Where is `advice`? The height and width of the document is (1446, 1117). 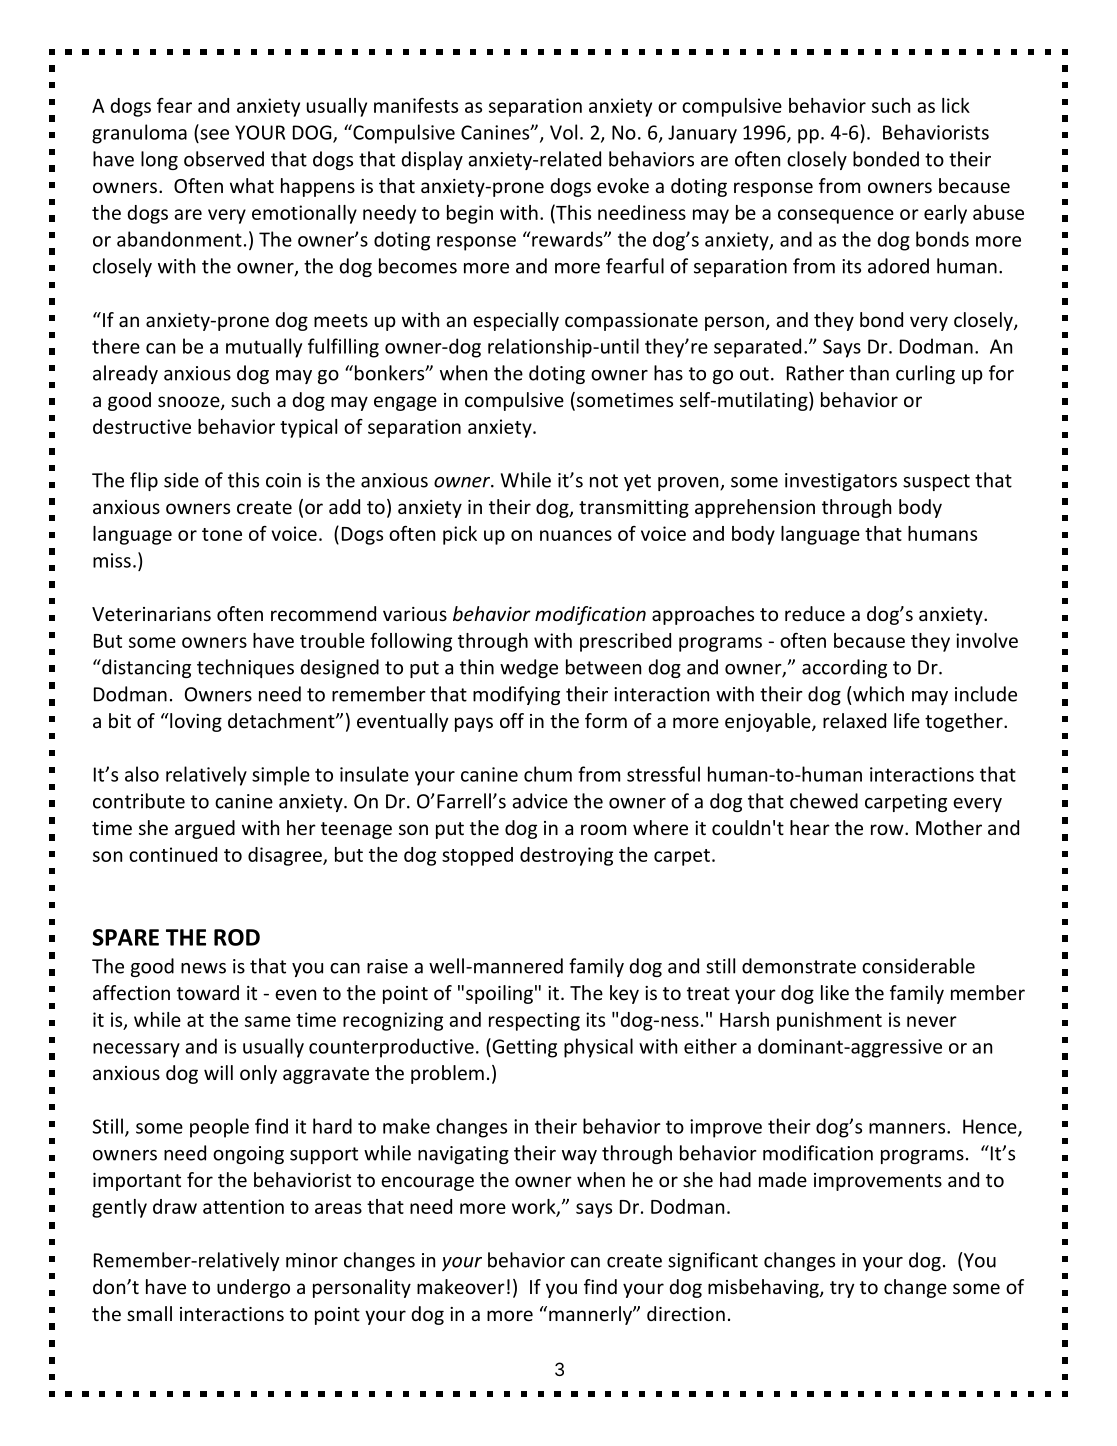
advice is located at coordinates (540, 801).
